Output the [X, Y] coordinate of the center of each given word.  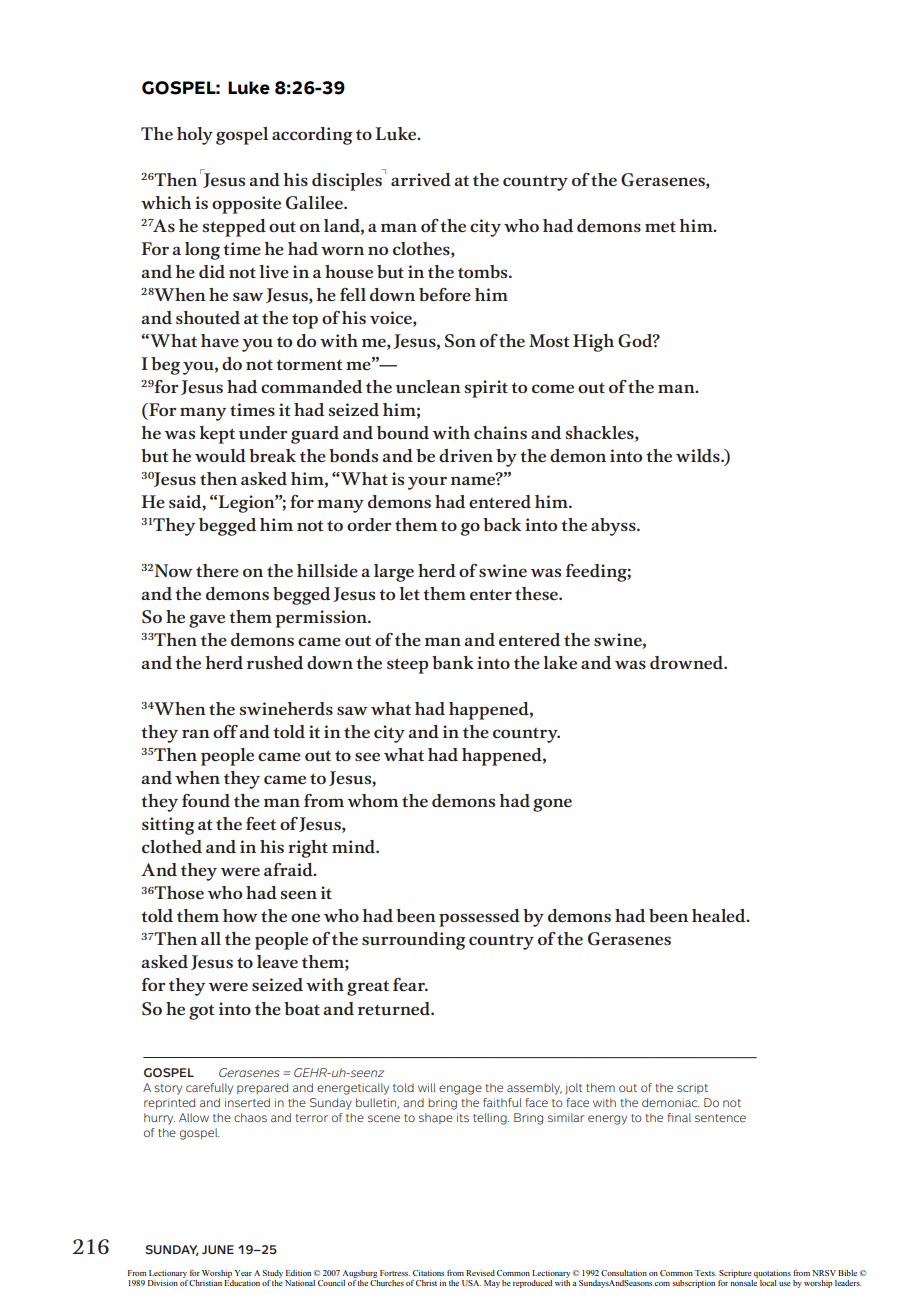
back [502, 525]
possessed [479, 918]
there [217, 570]
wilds [699, 455]
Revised [480, 1273]
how [240, 915]
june [218, 1249]
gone [552, 805]
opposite [246, 205]
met [660, 227]
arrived [421, 179]
